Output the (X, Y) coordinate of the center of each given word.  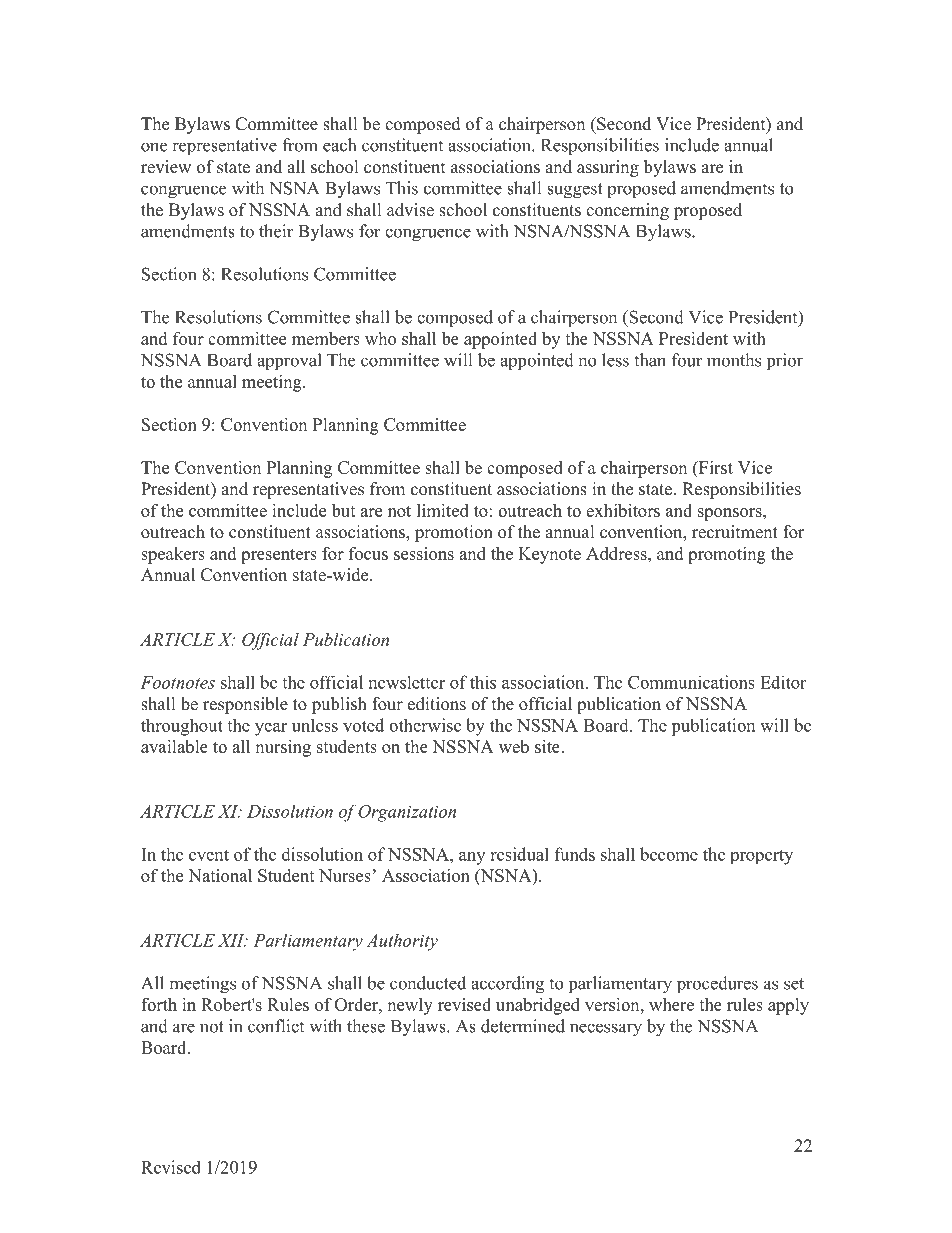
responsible (245, 705)
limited (443, 510)
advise (410, 210)
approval (289, 361)
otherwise (425, 725)
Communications (691, 682)
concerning (627, 211)
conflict (276, 1026)
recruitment (735, 532)
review (166, 167)
